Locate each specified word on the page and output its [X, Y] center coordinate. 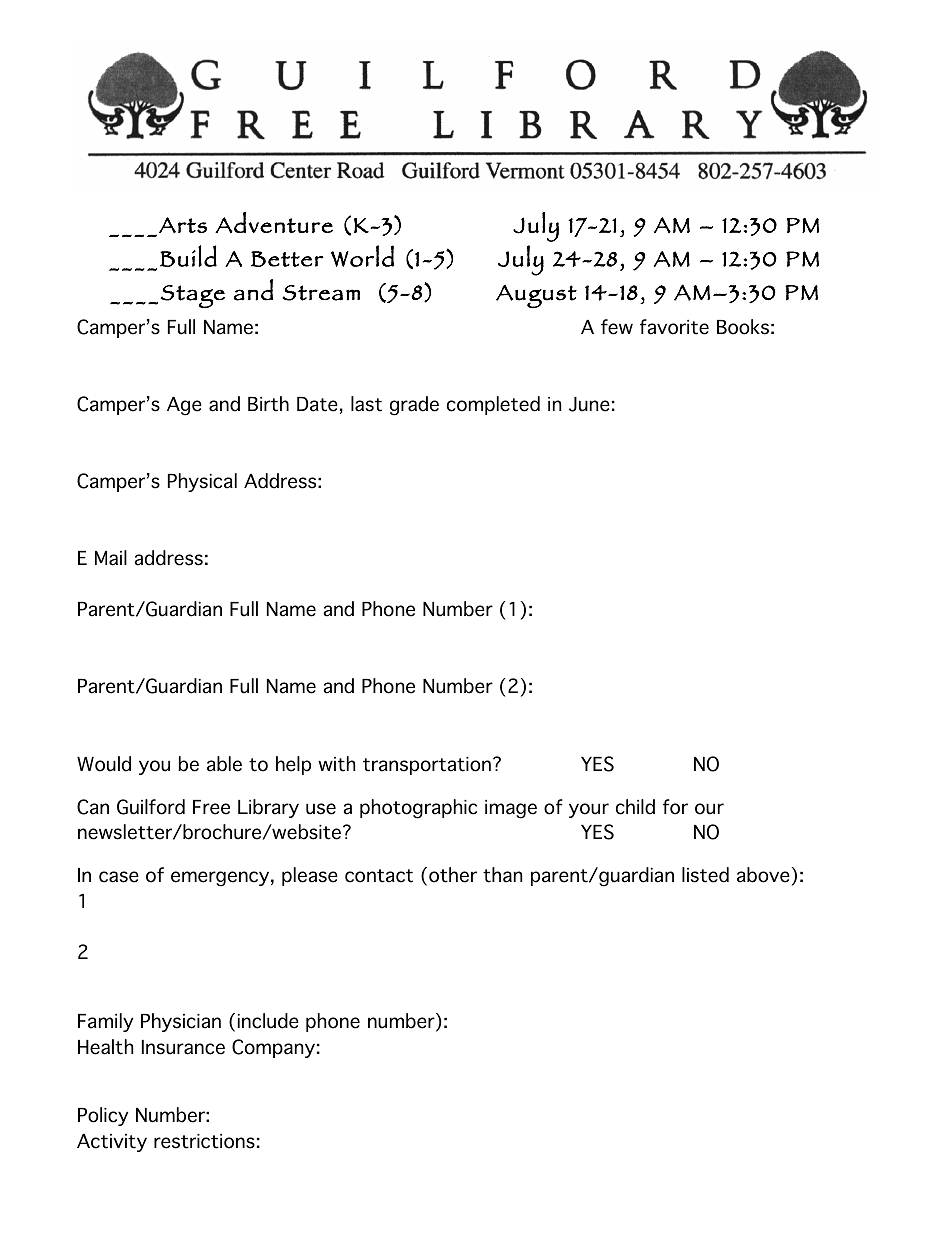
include [268, 1021]
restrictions [204, 1141]
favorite [674, 327]
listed [705, 875]
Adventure [274, 222]
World [362, 256]
